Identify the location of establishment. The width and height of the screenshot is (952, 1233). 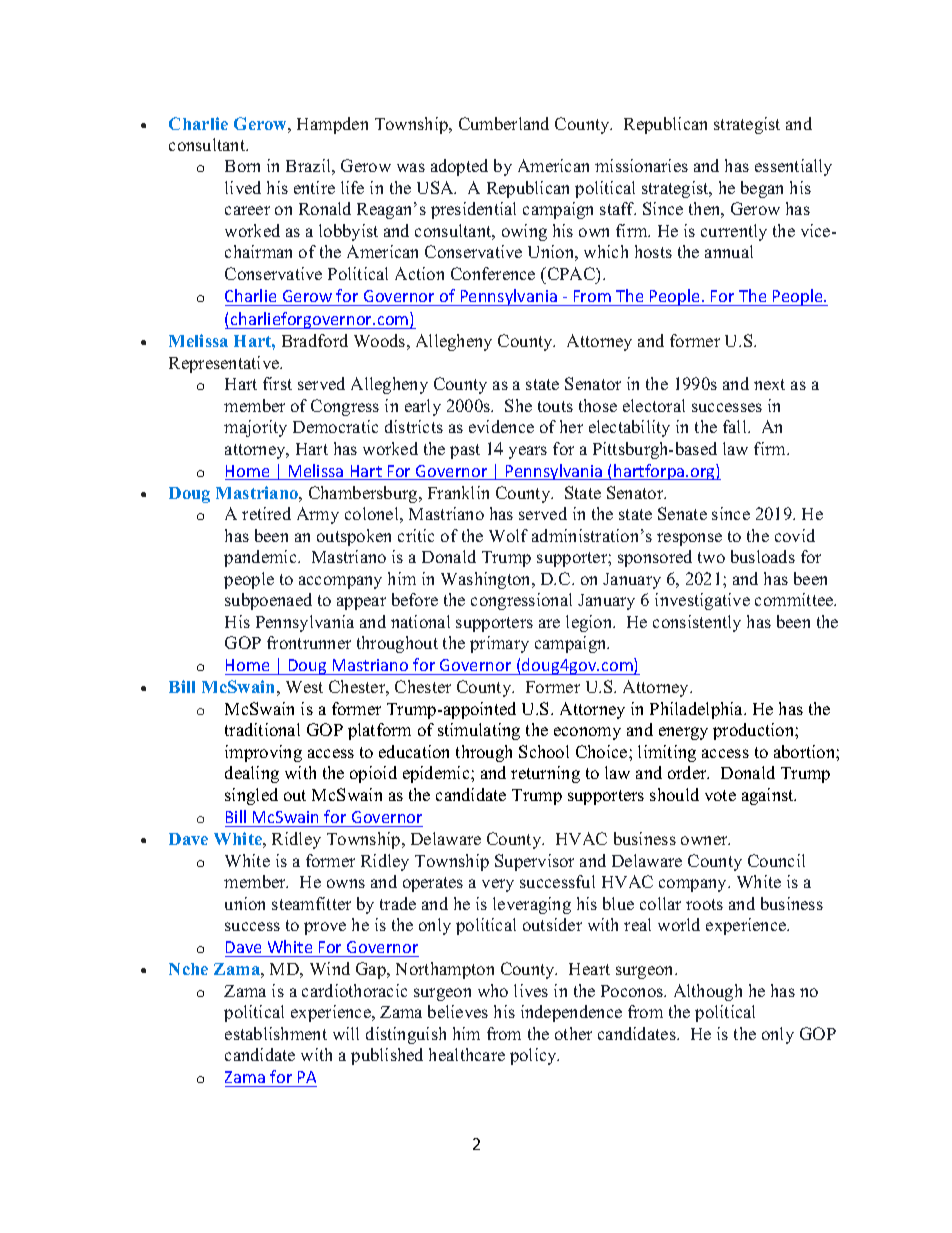
(276, 1033).
